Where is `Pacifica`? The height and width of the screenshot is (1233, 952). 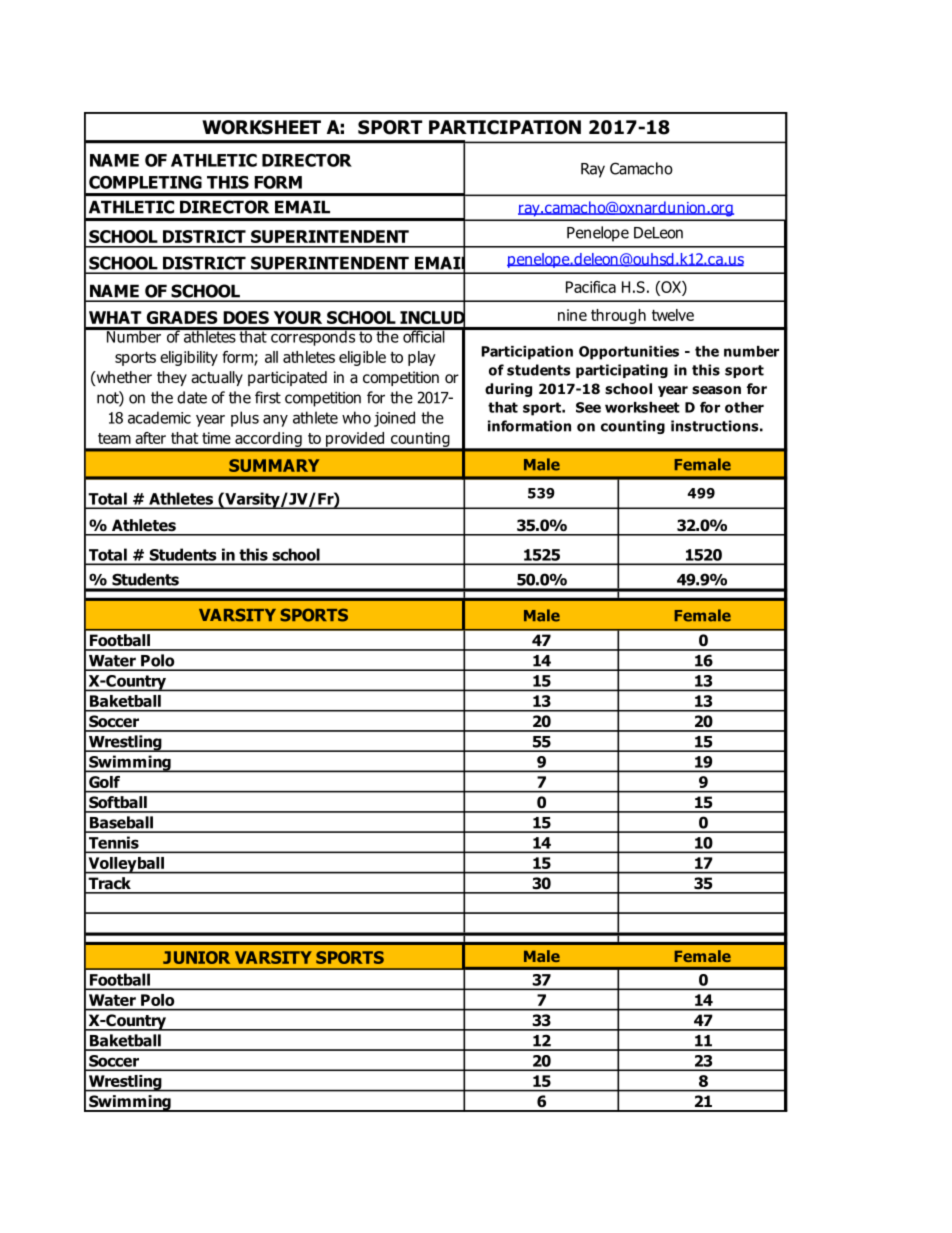
Pacifica is located at coordinates (591, 287).
